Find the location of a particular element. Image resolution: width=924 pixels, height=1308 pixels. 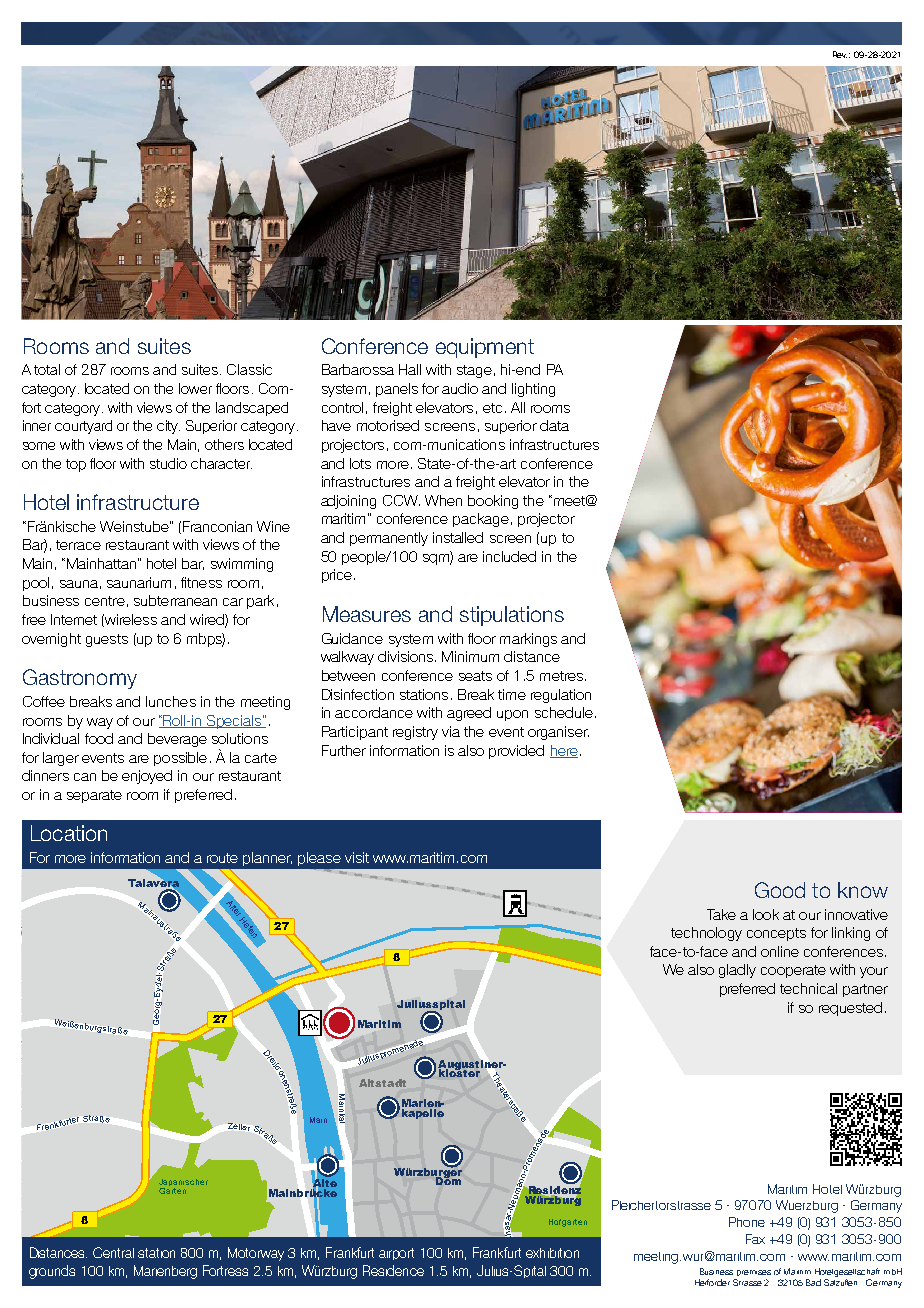

online is located at coordinates (780, 951).
